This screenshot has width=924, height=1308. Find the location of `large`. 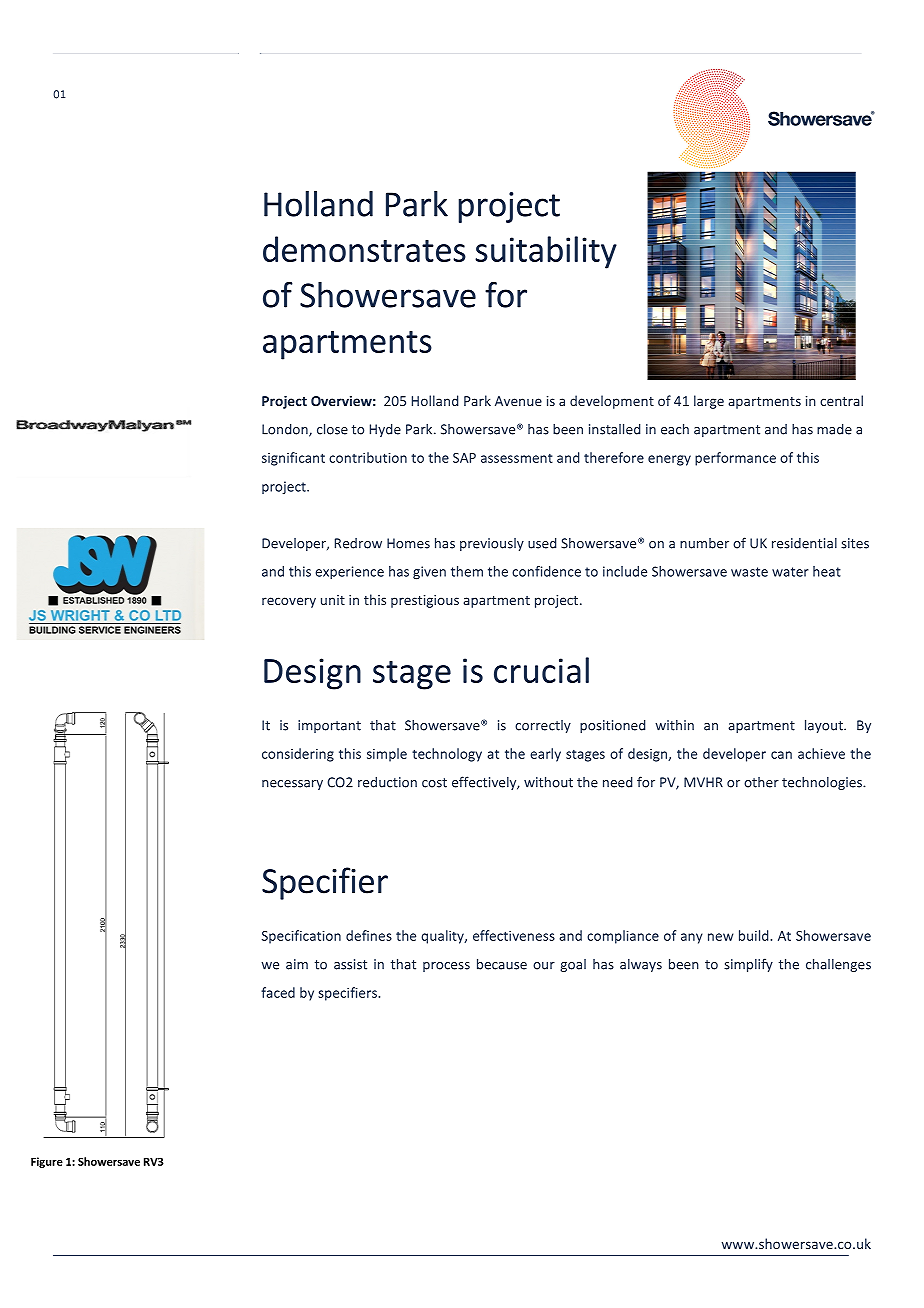

large is located at coordinates (709, 402).
